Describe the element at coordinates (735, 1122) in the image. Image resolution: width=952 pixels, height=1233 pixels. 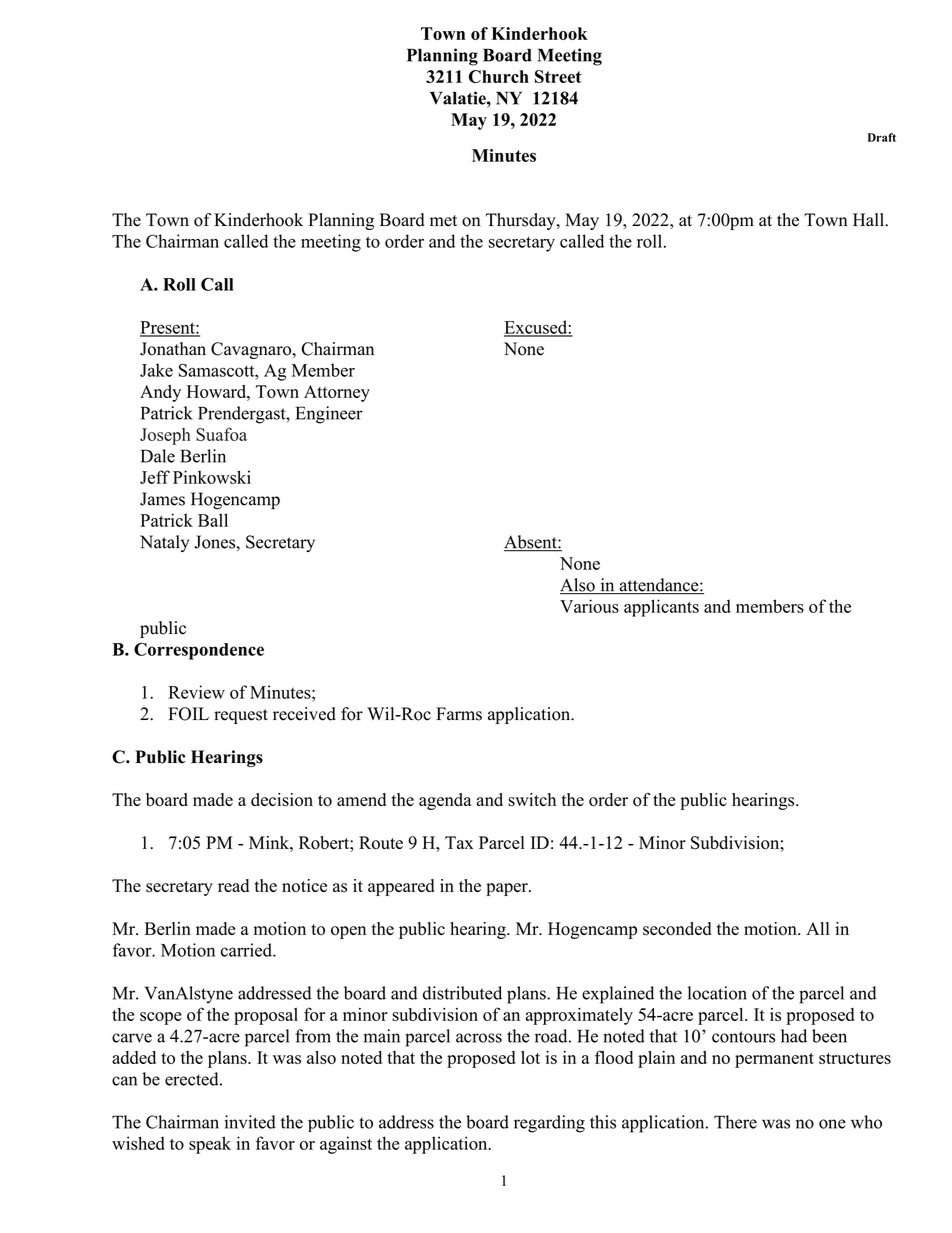
I see `There` at that location.
